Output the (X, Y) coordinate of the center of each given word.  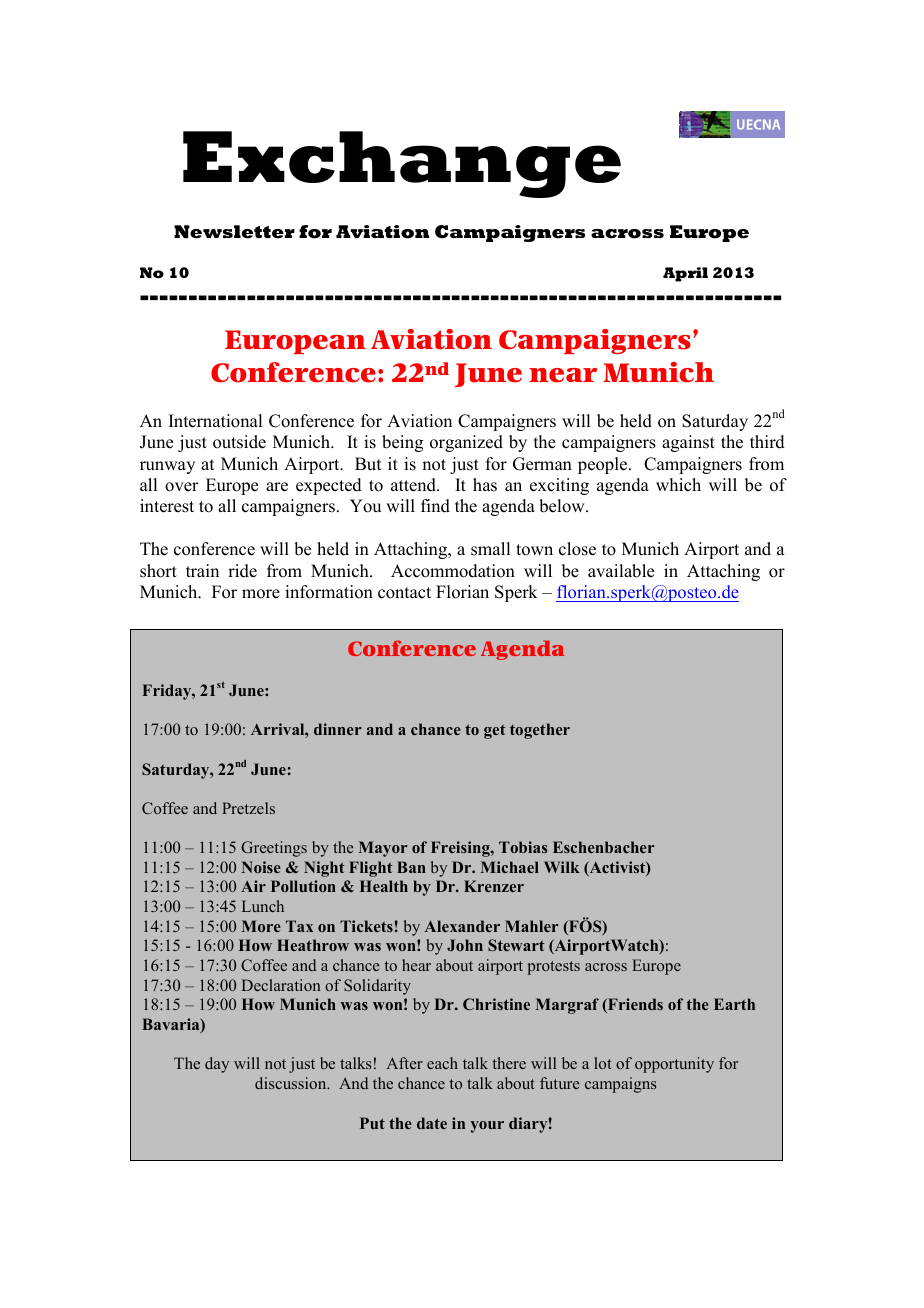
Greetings (274, 849)
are (277, 487)
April (685, 274)
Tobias (523, 847)
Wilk (562, 867)
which (678, 485)
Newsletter (234, 232)
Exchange (402, 164)
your (487, 1127)
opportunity (674, 1065)
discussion (292, 1083)
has (485, 485)
